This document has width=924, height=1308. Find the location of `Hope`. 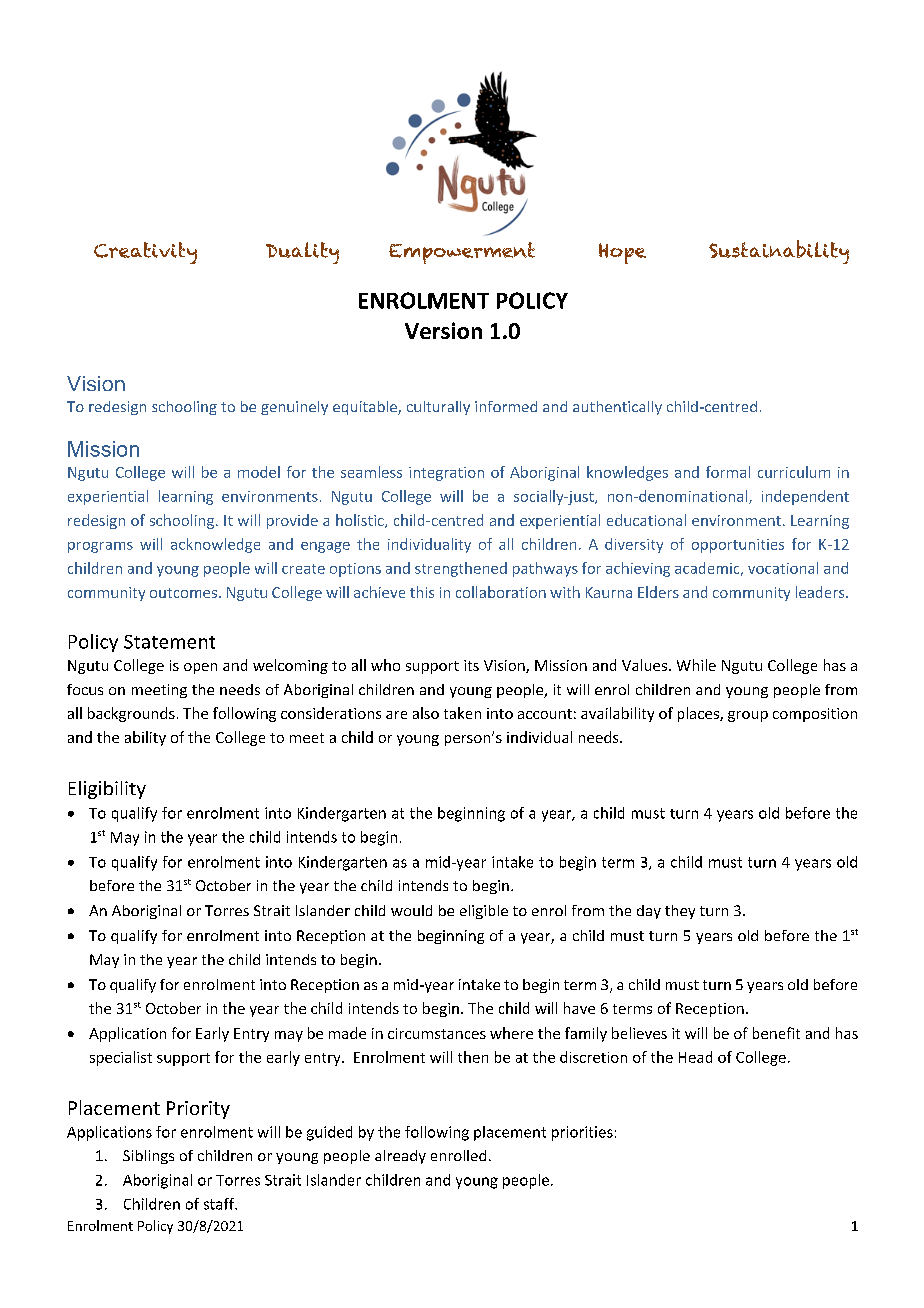

Hope is located at coordinates (622, 253).
